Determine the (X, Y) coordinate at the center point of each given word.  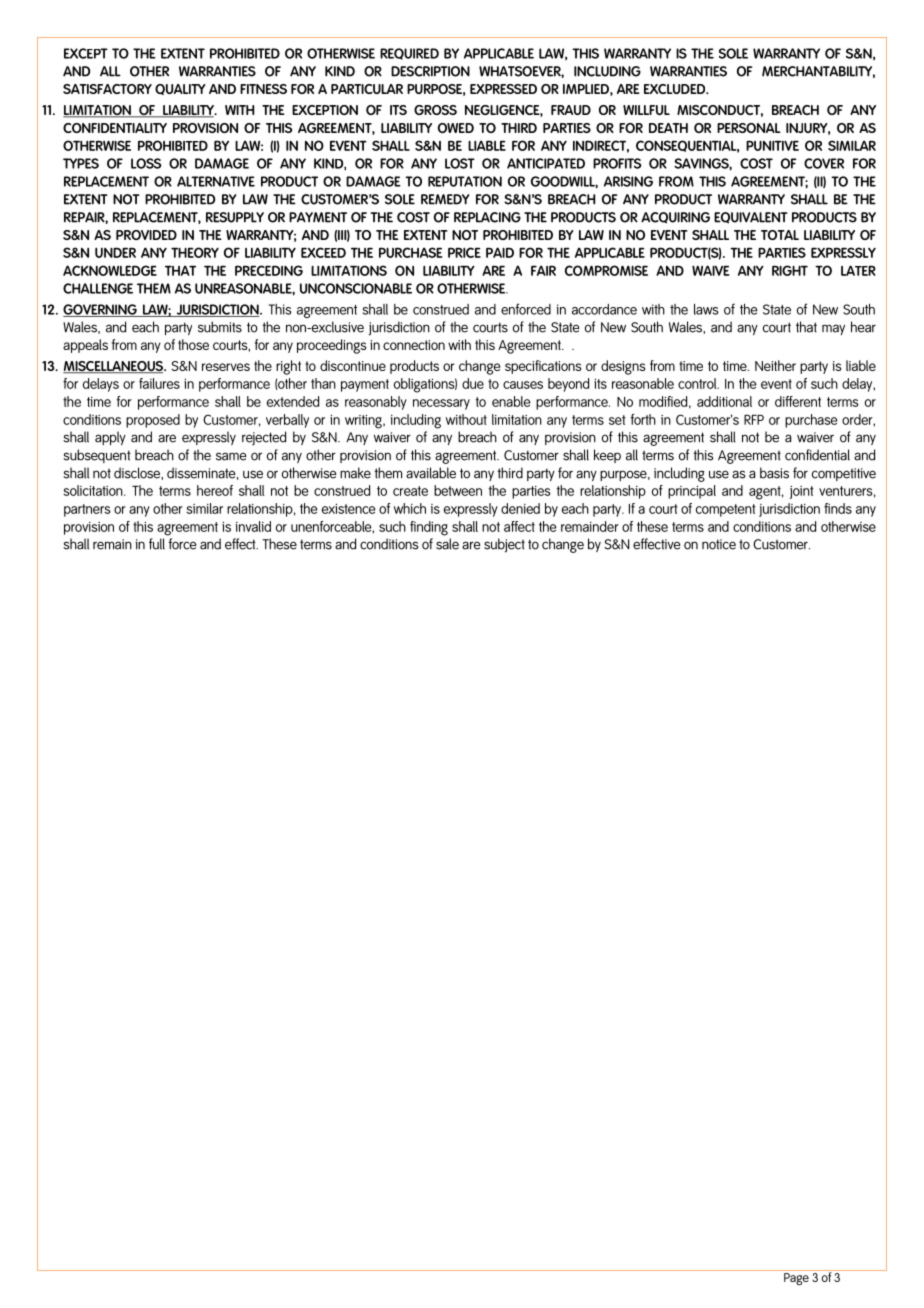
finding (429, 528)
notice (719, 544)
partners (87, 510)
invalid (253, 526)
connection (414, 345)
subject (504, 545)
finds (838, 508)
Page (796, 1279)
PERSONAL (749, 128)
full (157, 544)
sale (447, 544)
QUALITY (180, 89)
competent (726, 510)
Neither (775, 365)
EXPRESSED (503, 89)
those (193, 344)
